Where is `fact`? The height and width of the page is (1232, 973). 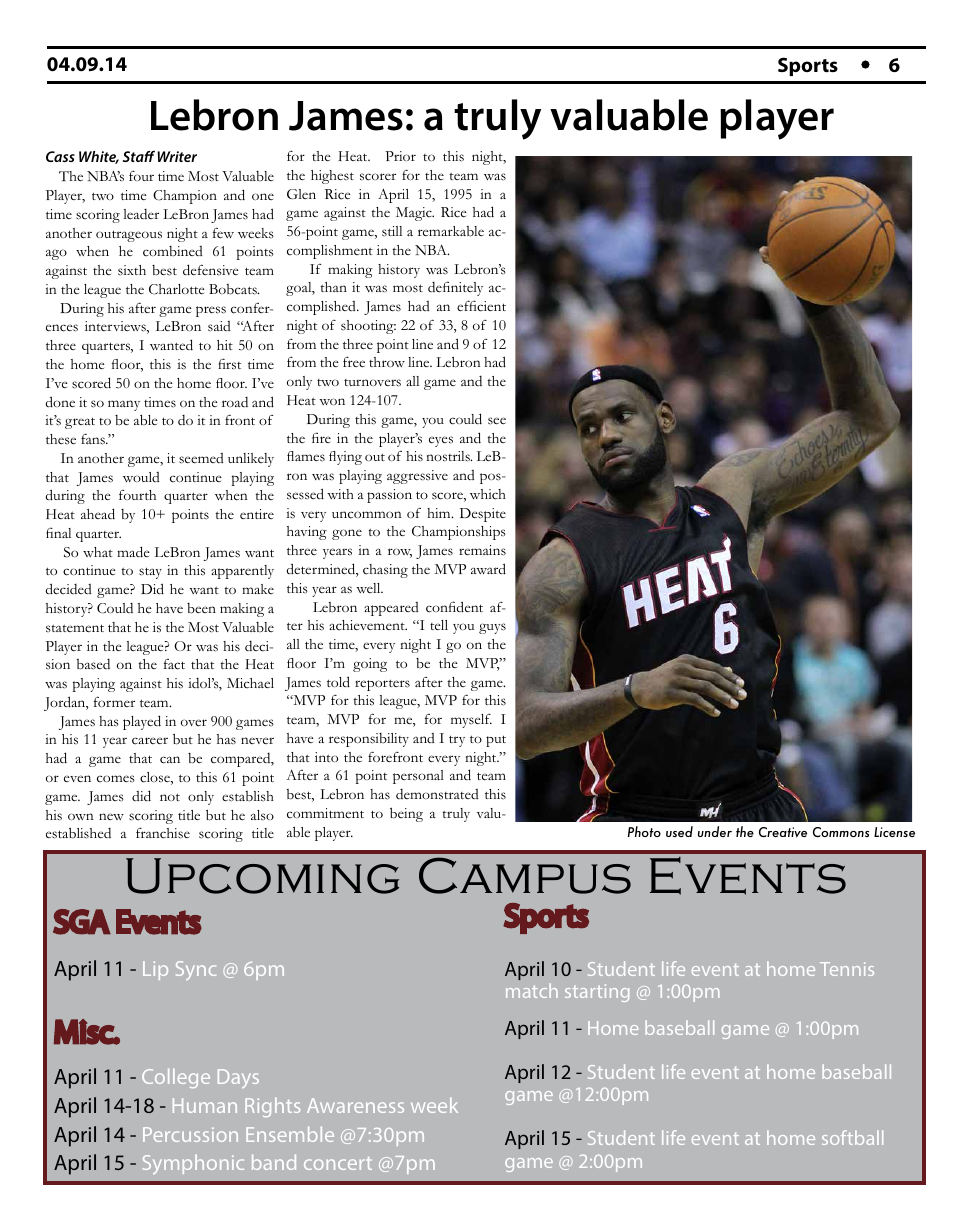 fact is located at coordinates (174, 664).
